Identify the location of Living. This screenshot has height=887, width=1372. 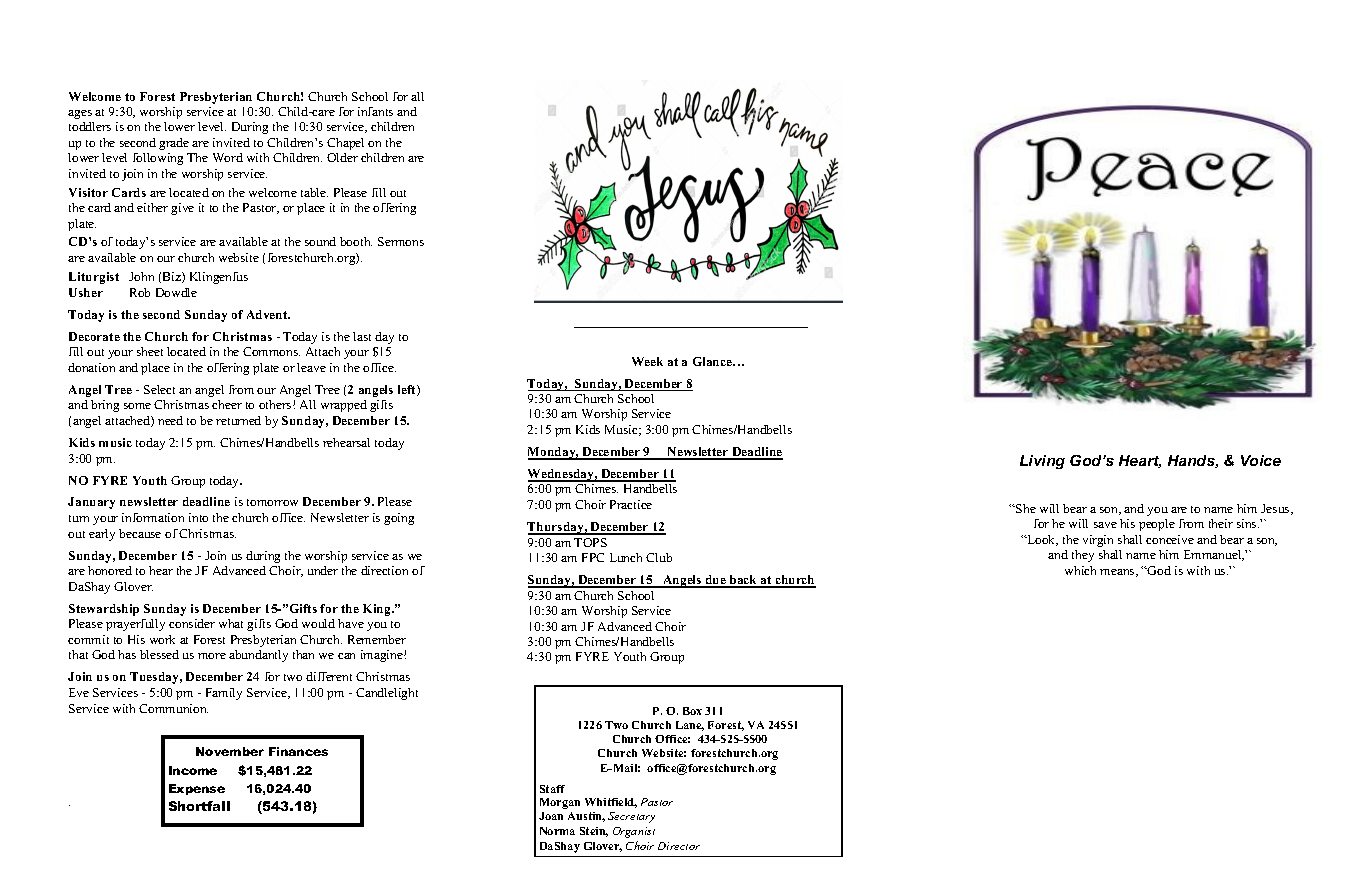
(1042, 462).
